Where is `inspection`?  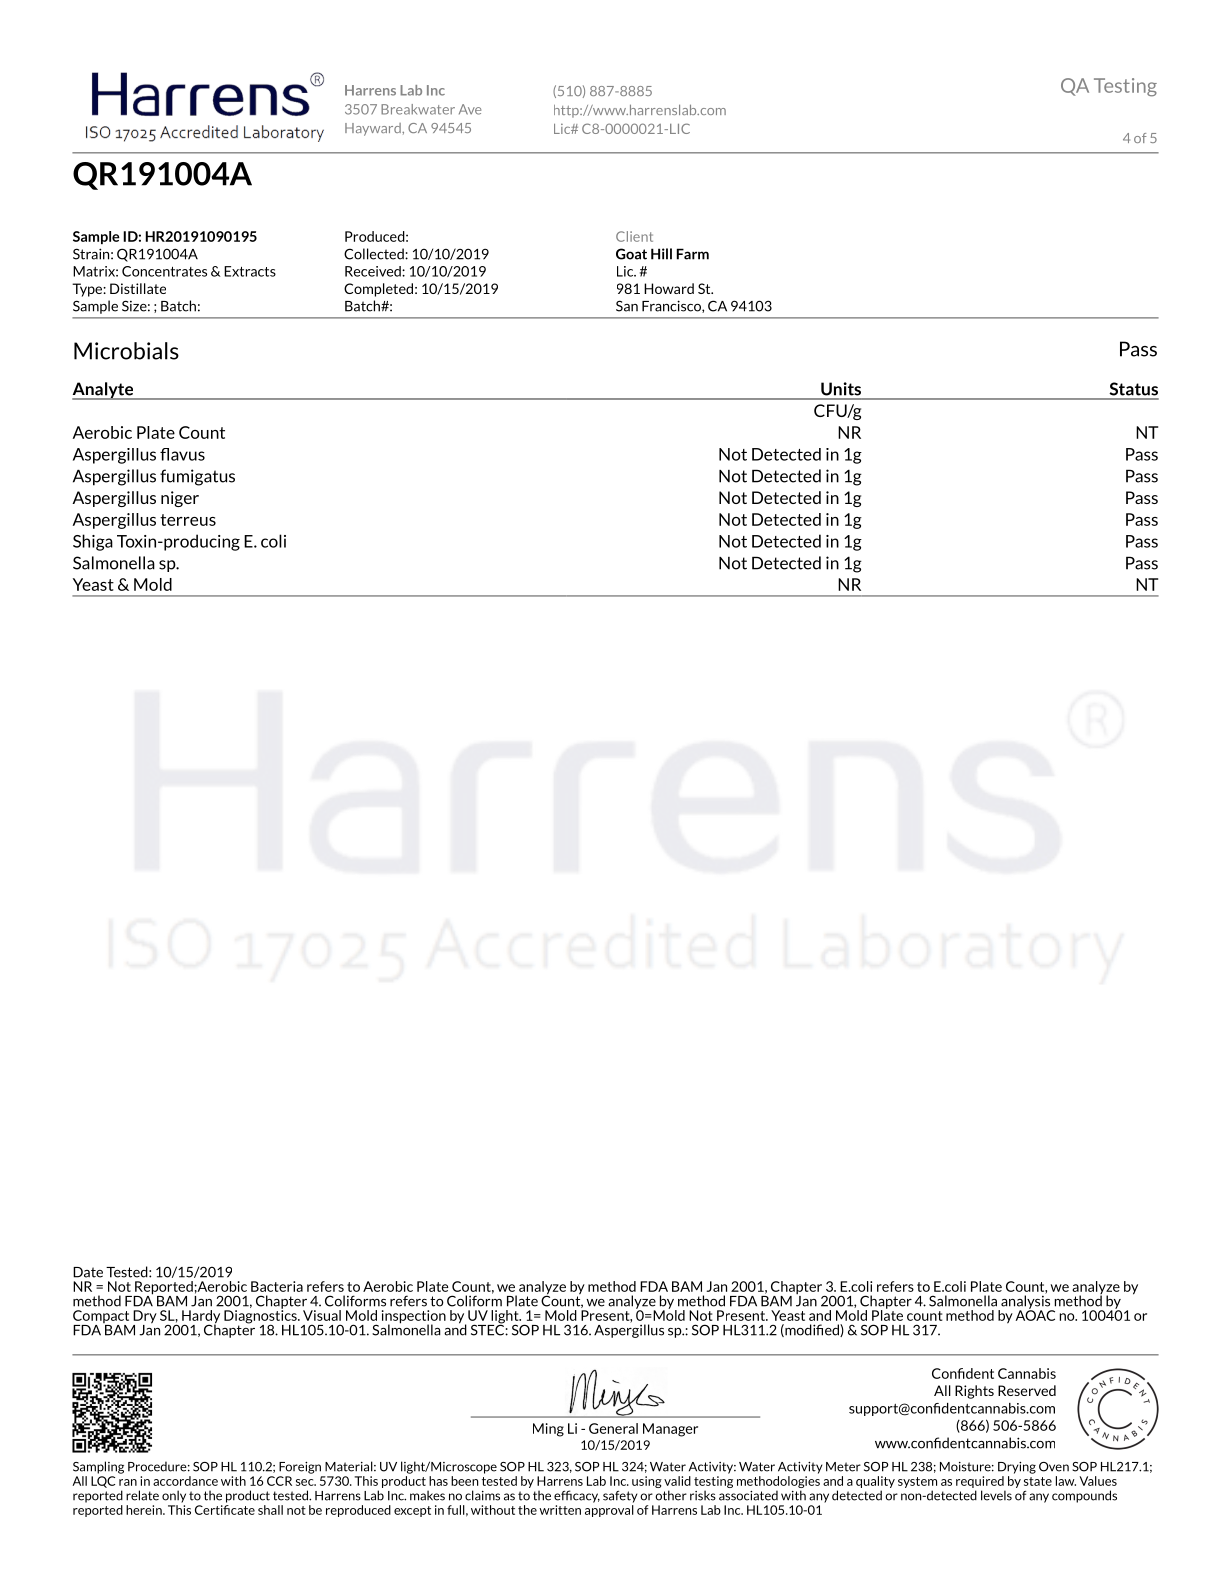 inspection is located at coordinates (414, 1318).
